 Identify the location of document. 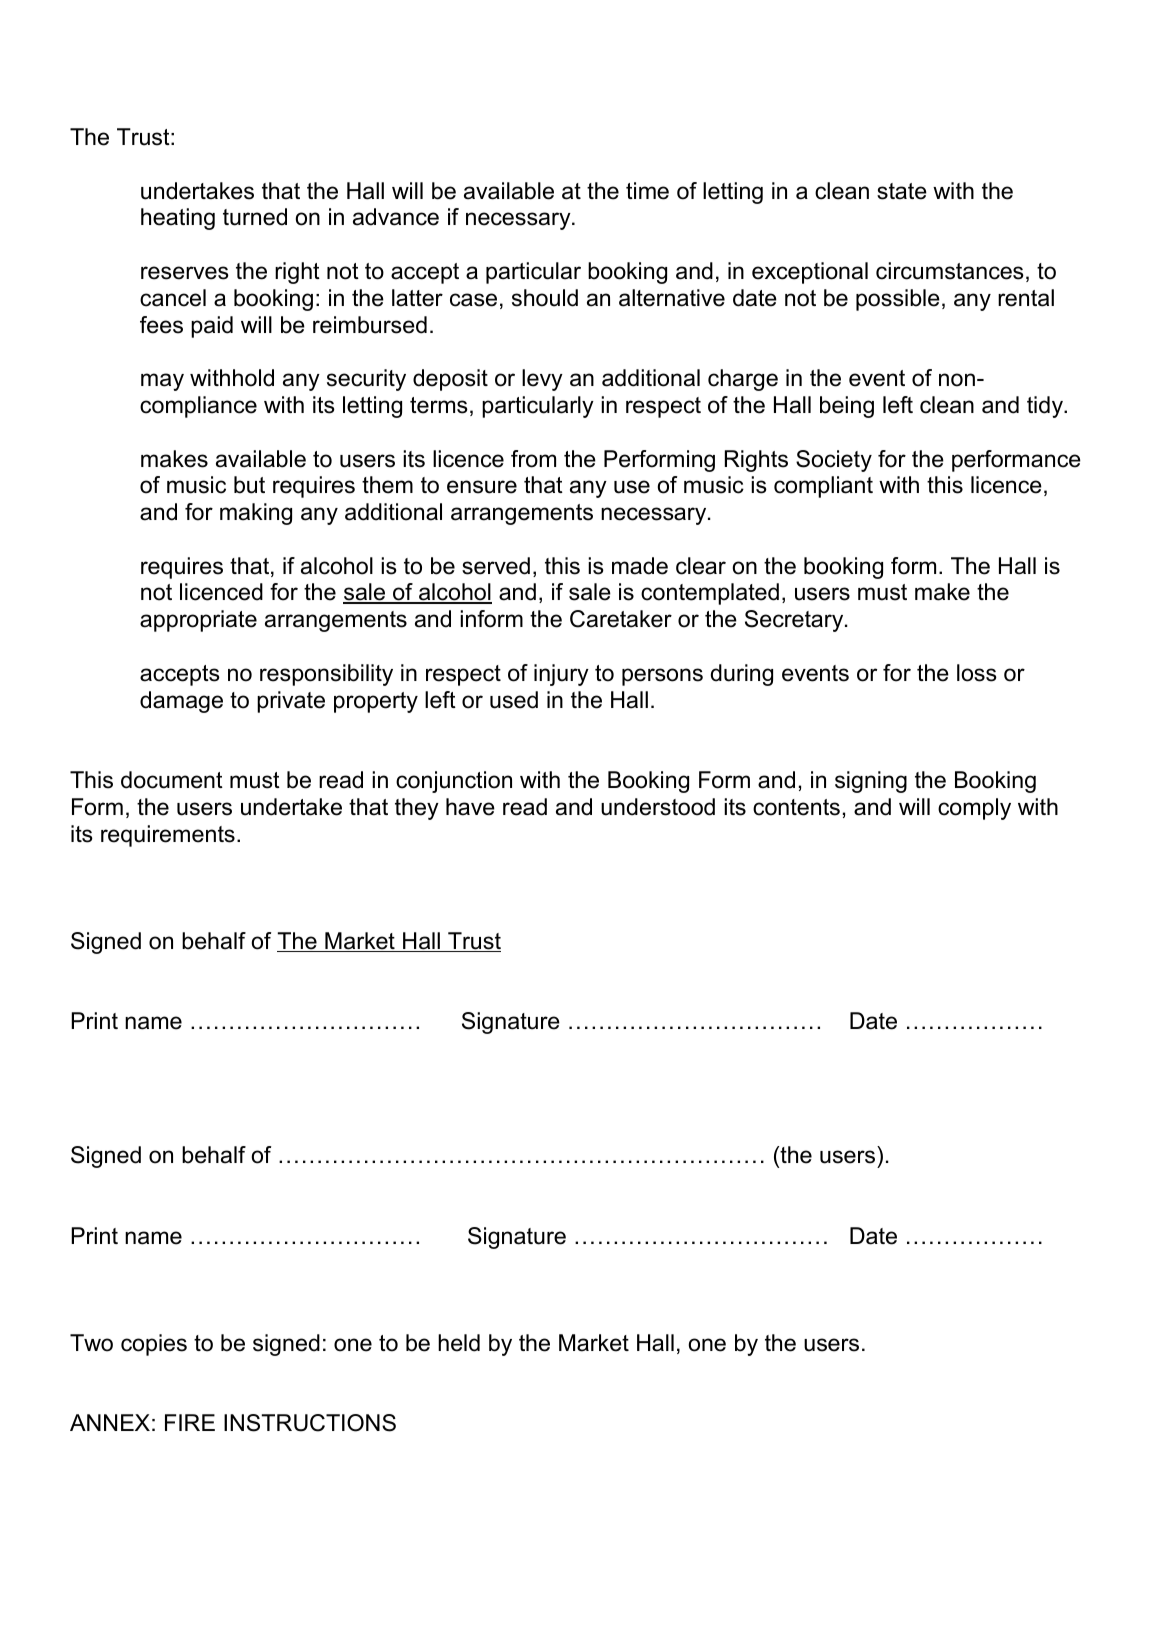
(172, 780).
